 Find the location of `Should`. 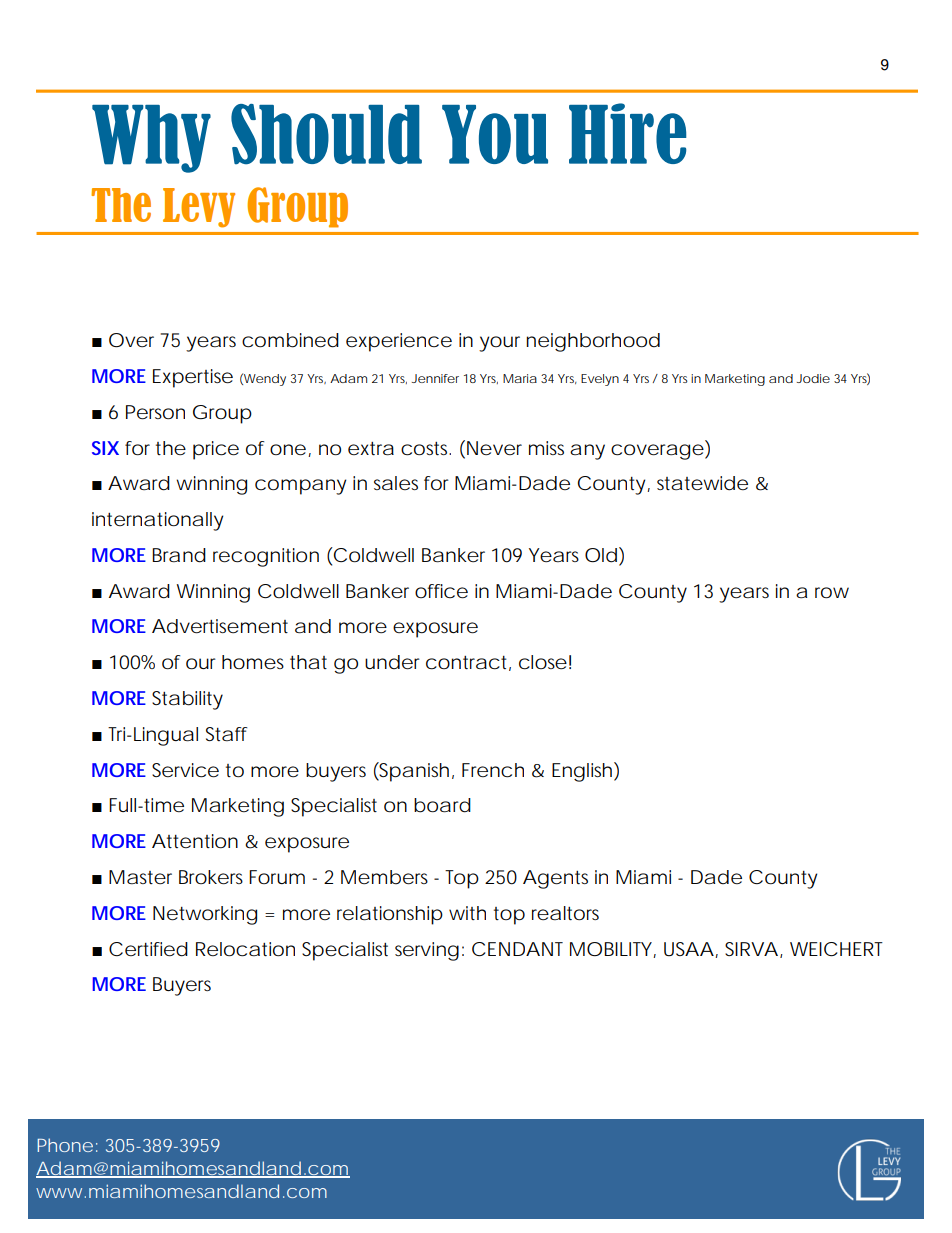

Should is located at coordinates (326, 134).
